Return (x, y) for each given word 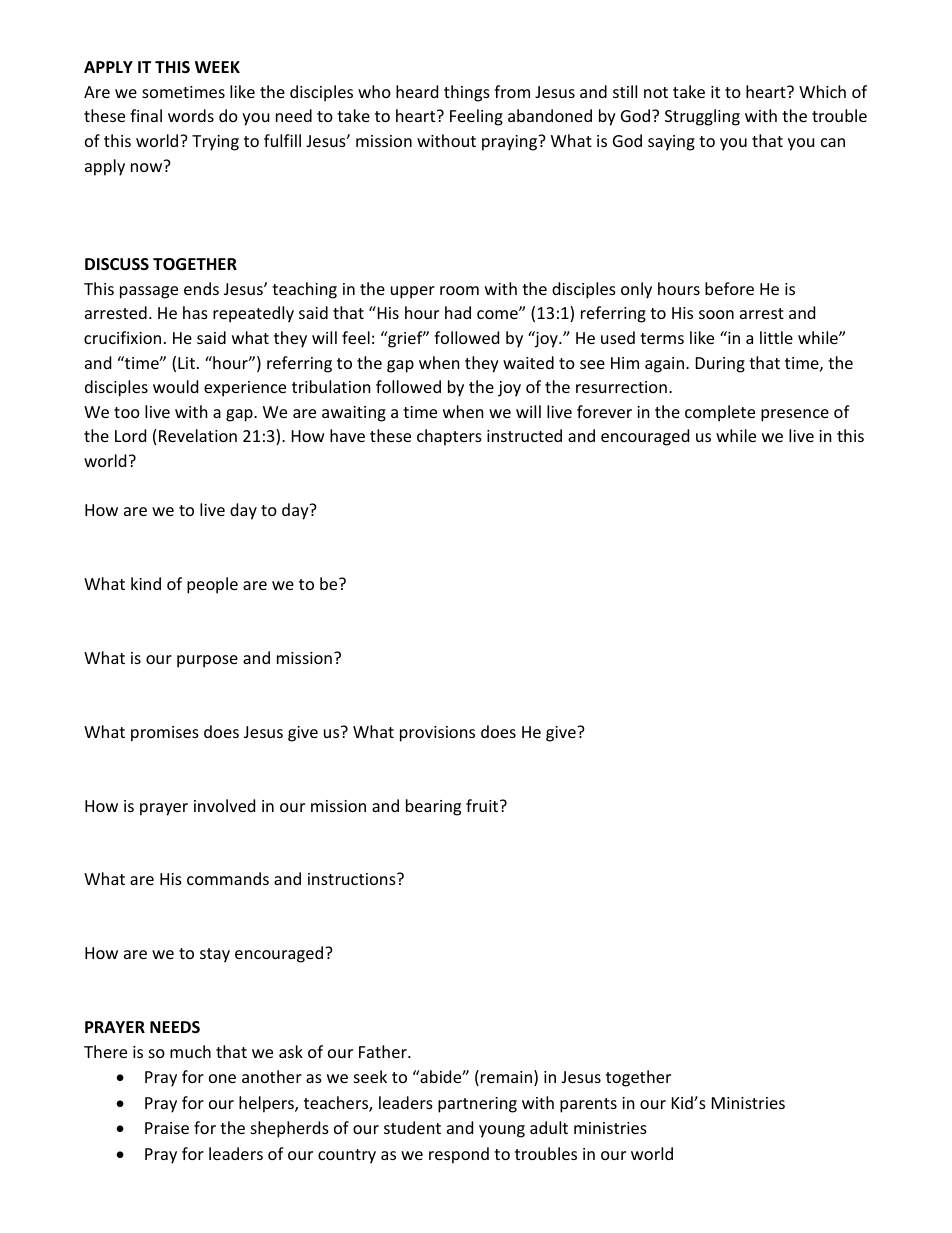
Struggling (702, 117)
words (191, 115)
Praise (167, 1128)
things (467, 93)
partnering (477, 1105)
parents (588, 1105)
